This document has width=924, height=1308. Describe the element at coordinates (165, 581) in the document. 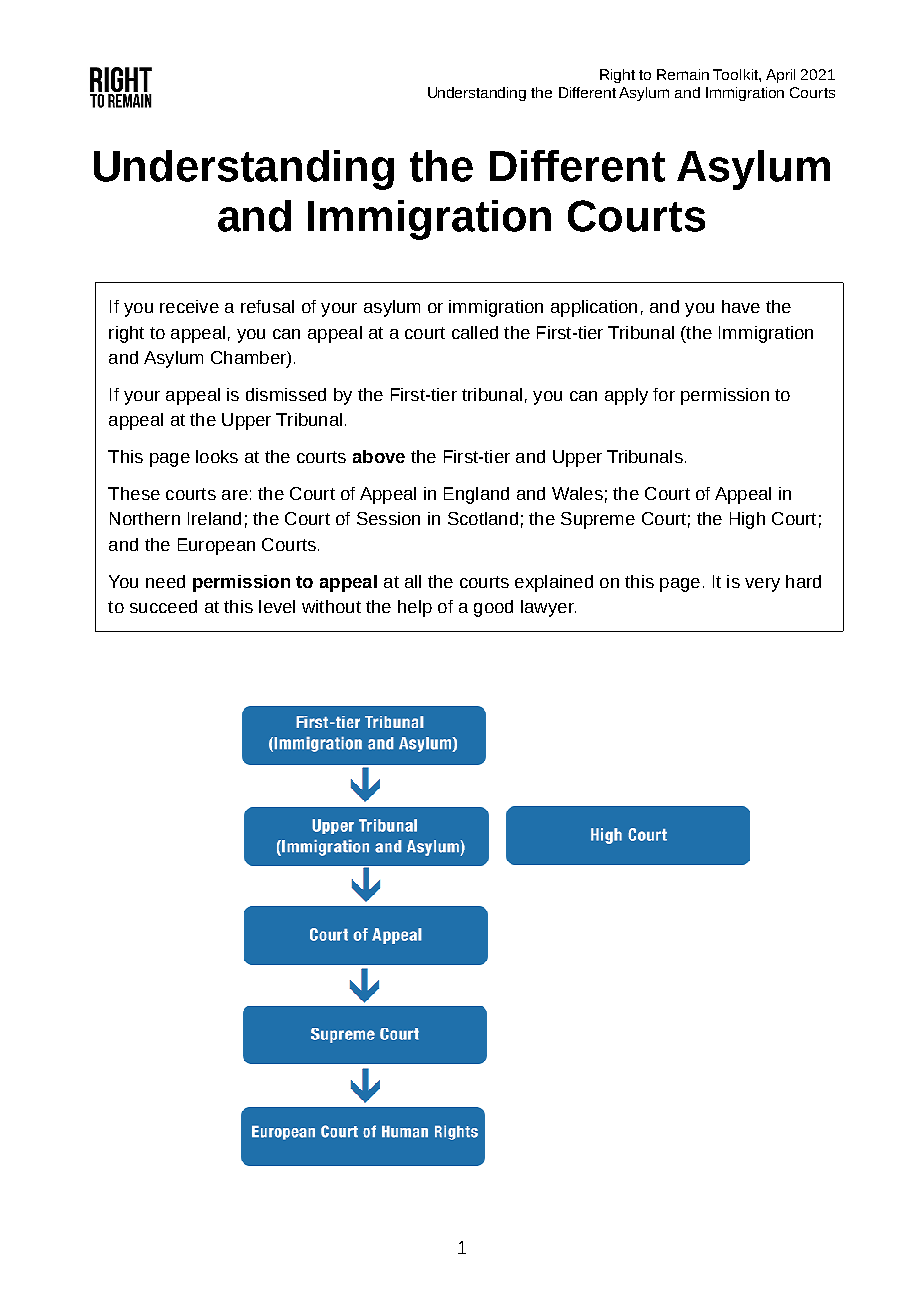

I see `need` at that location.
